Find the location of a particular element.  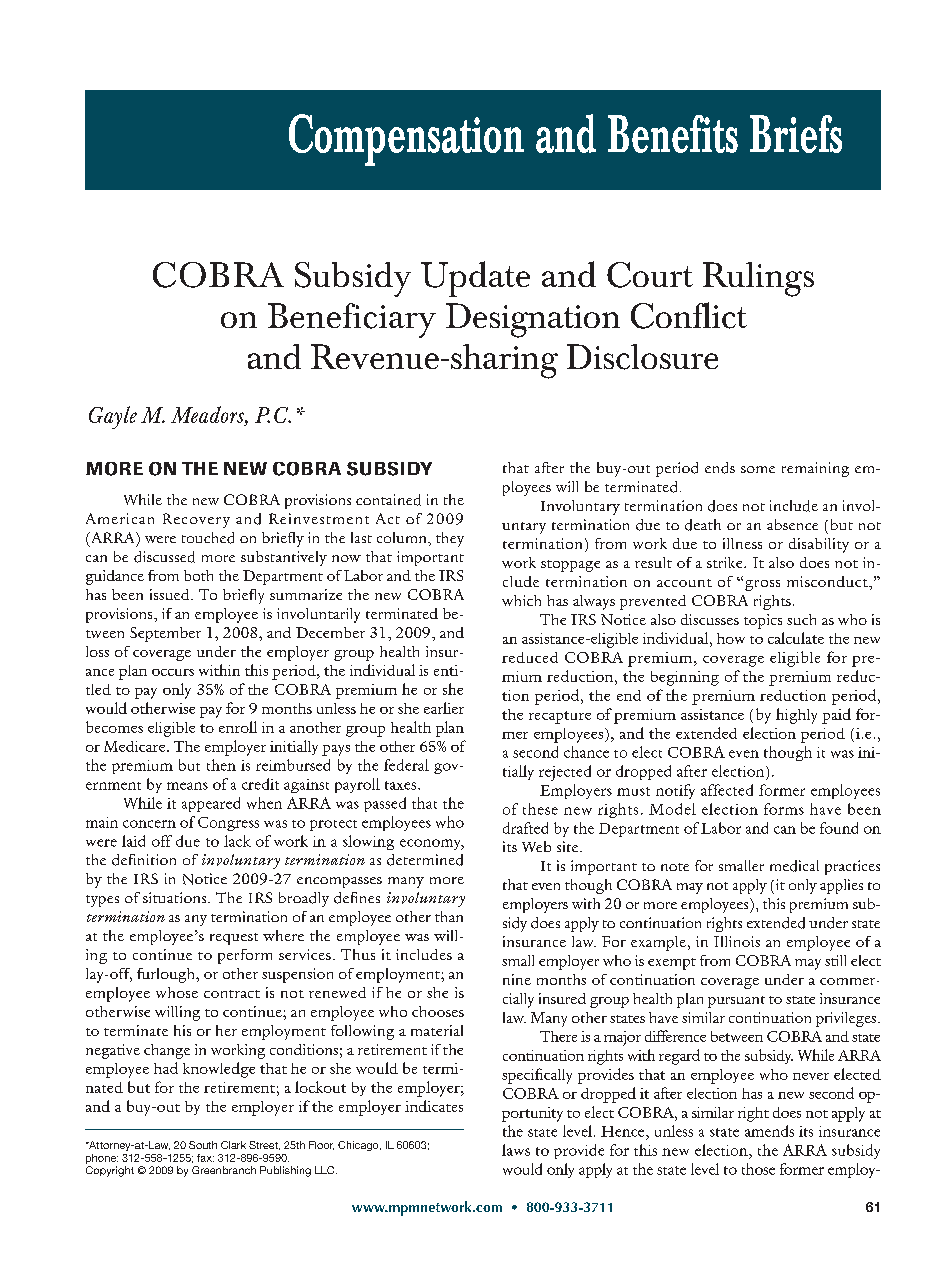

those is located at coordinates (758, 1169).
